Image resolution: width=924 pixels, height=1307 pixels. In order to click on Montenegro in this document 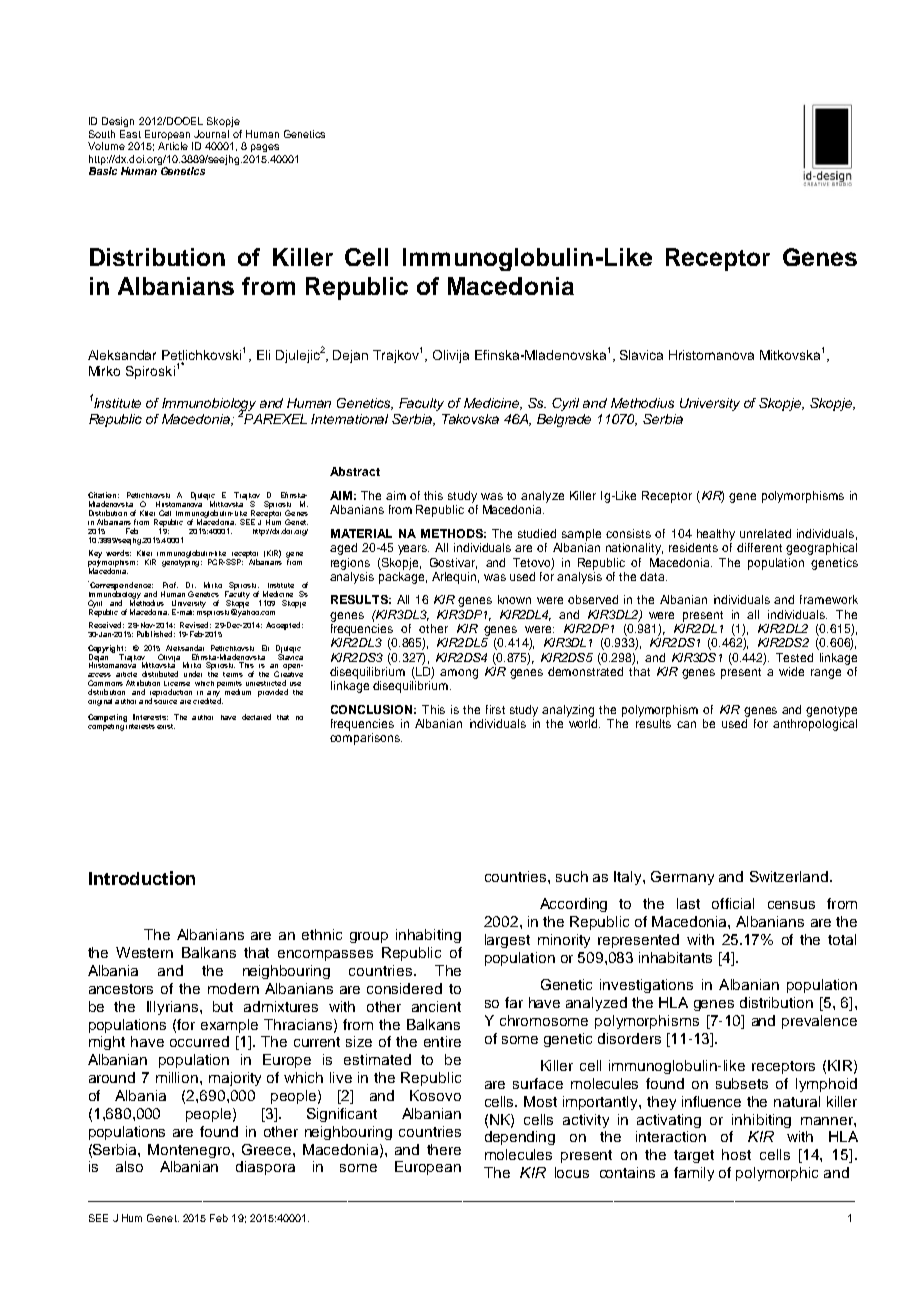, I will do `click(190, 1151)`.
